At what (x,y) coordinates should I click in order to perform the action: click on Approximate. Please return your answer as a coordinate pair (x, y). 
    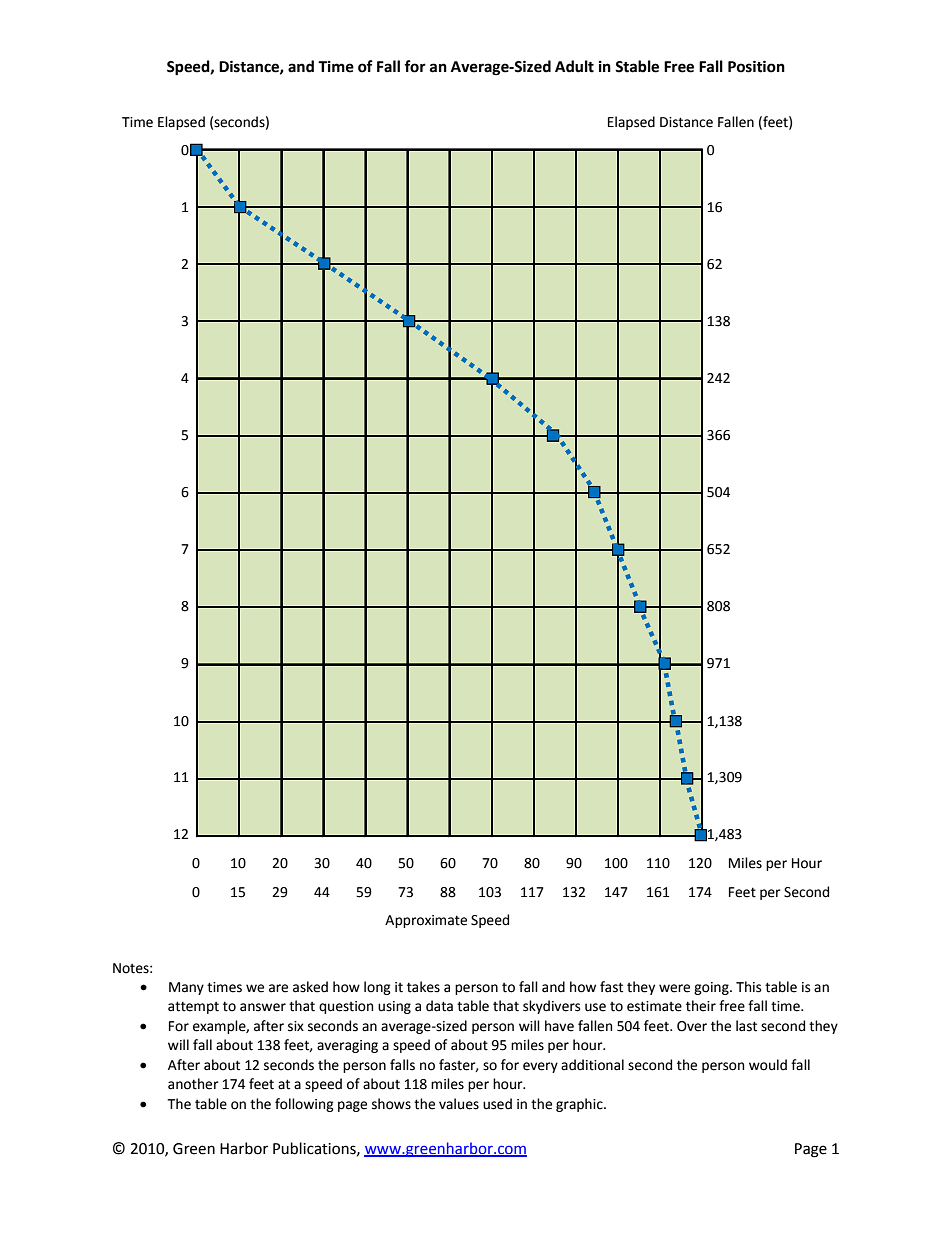
    Looking at the image, I should click on (426, 921).
